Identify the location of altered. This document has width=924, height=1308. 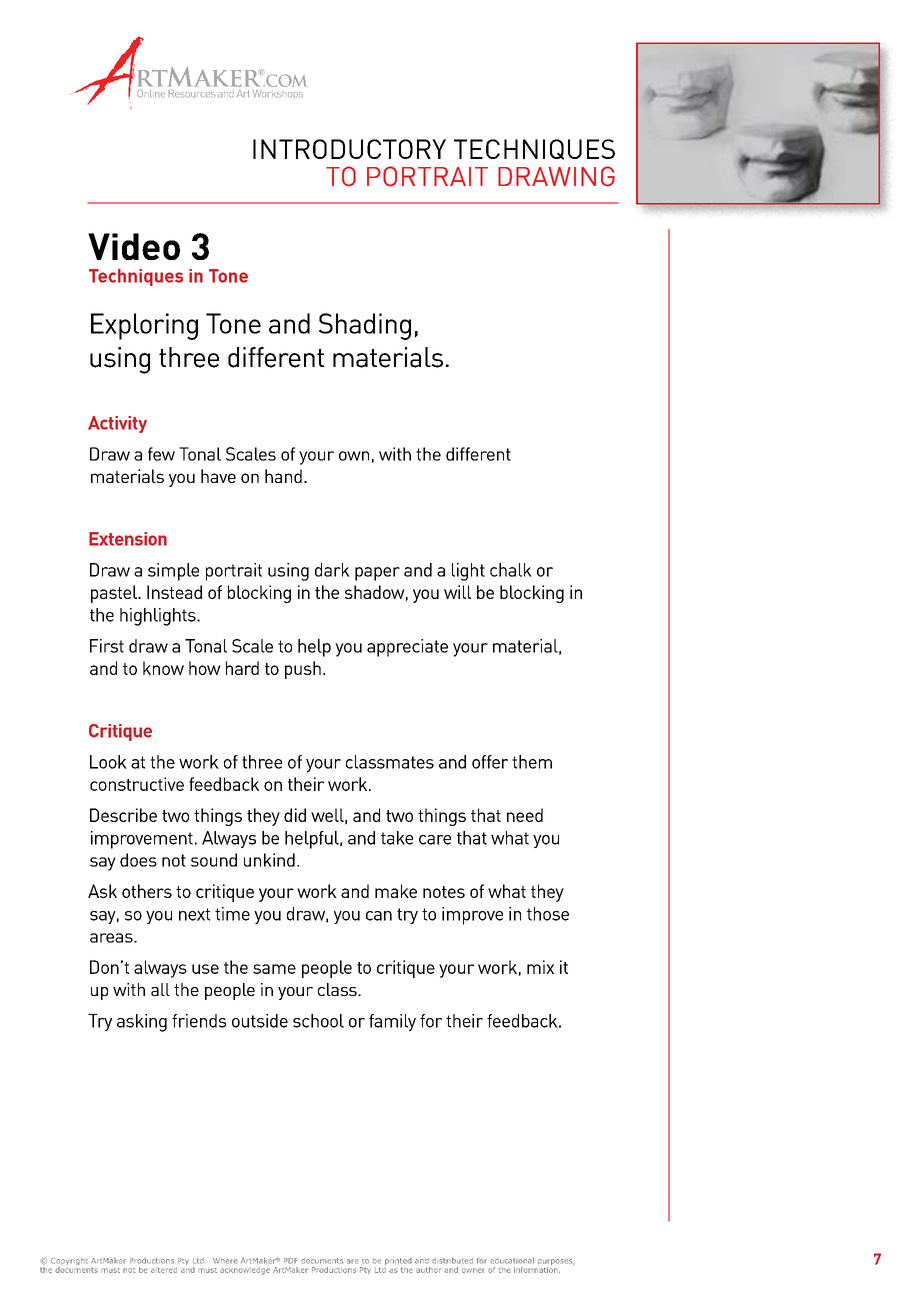
(164, 1270).
